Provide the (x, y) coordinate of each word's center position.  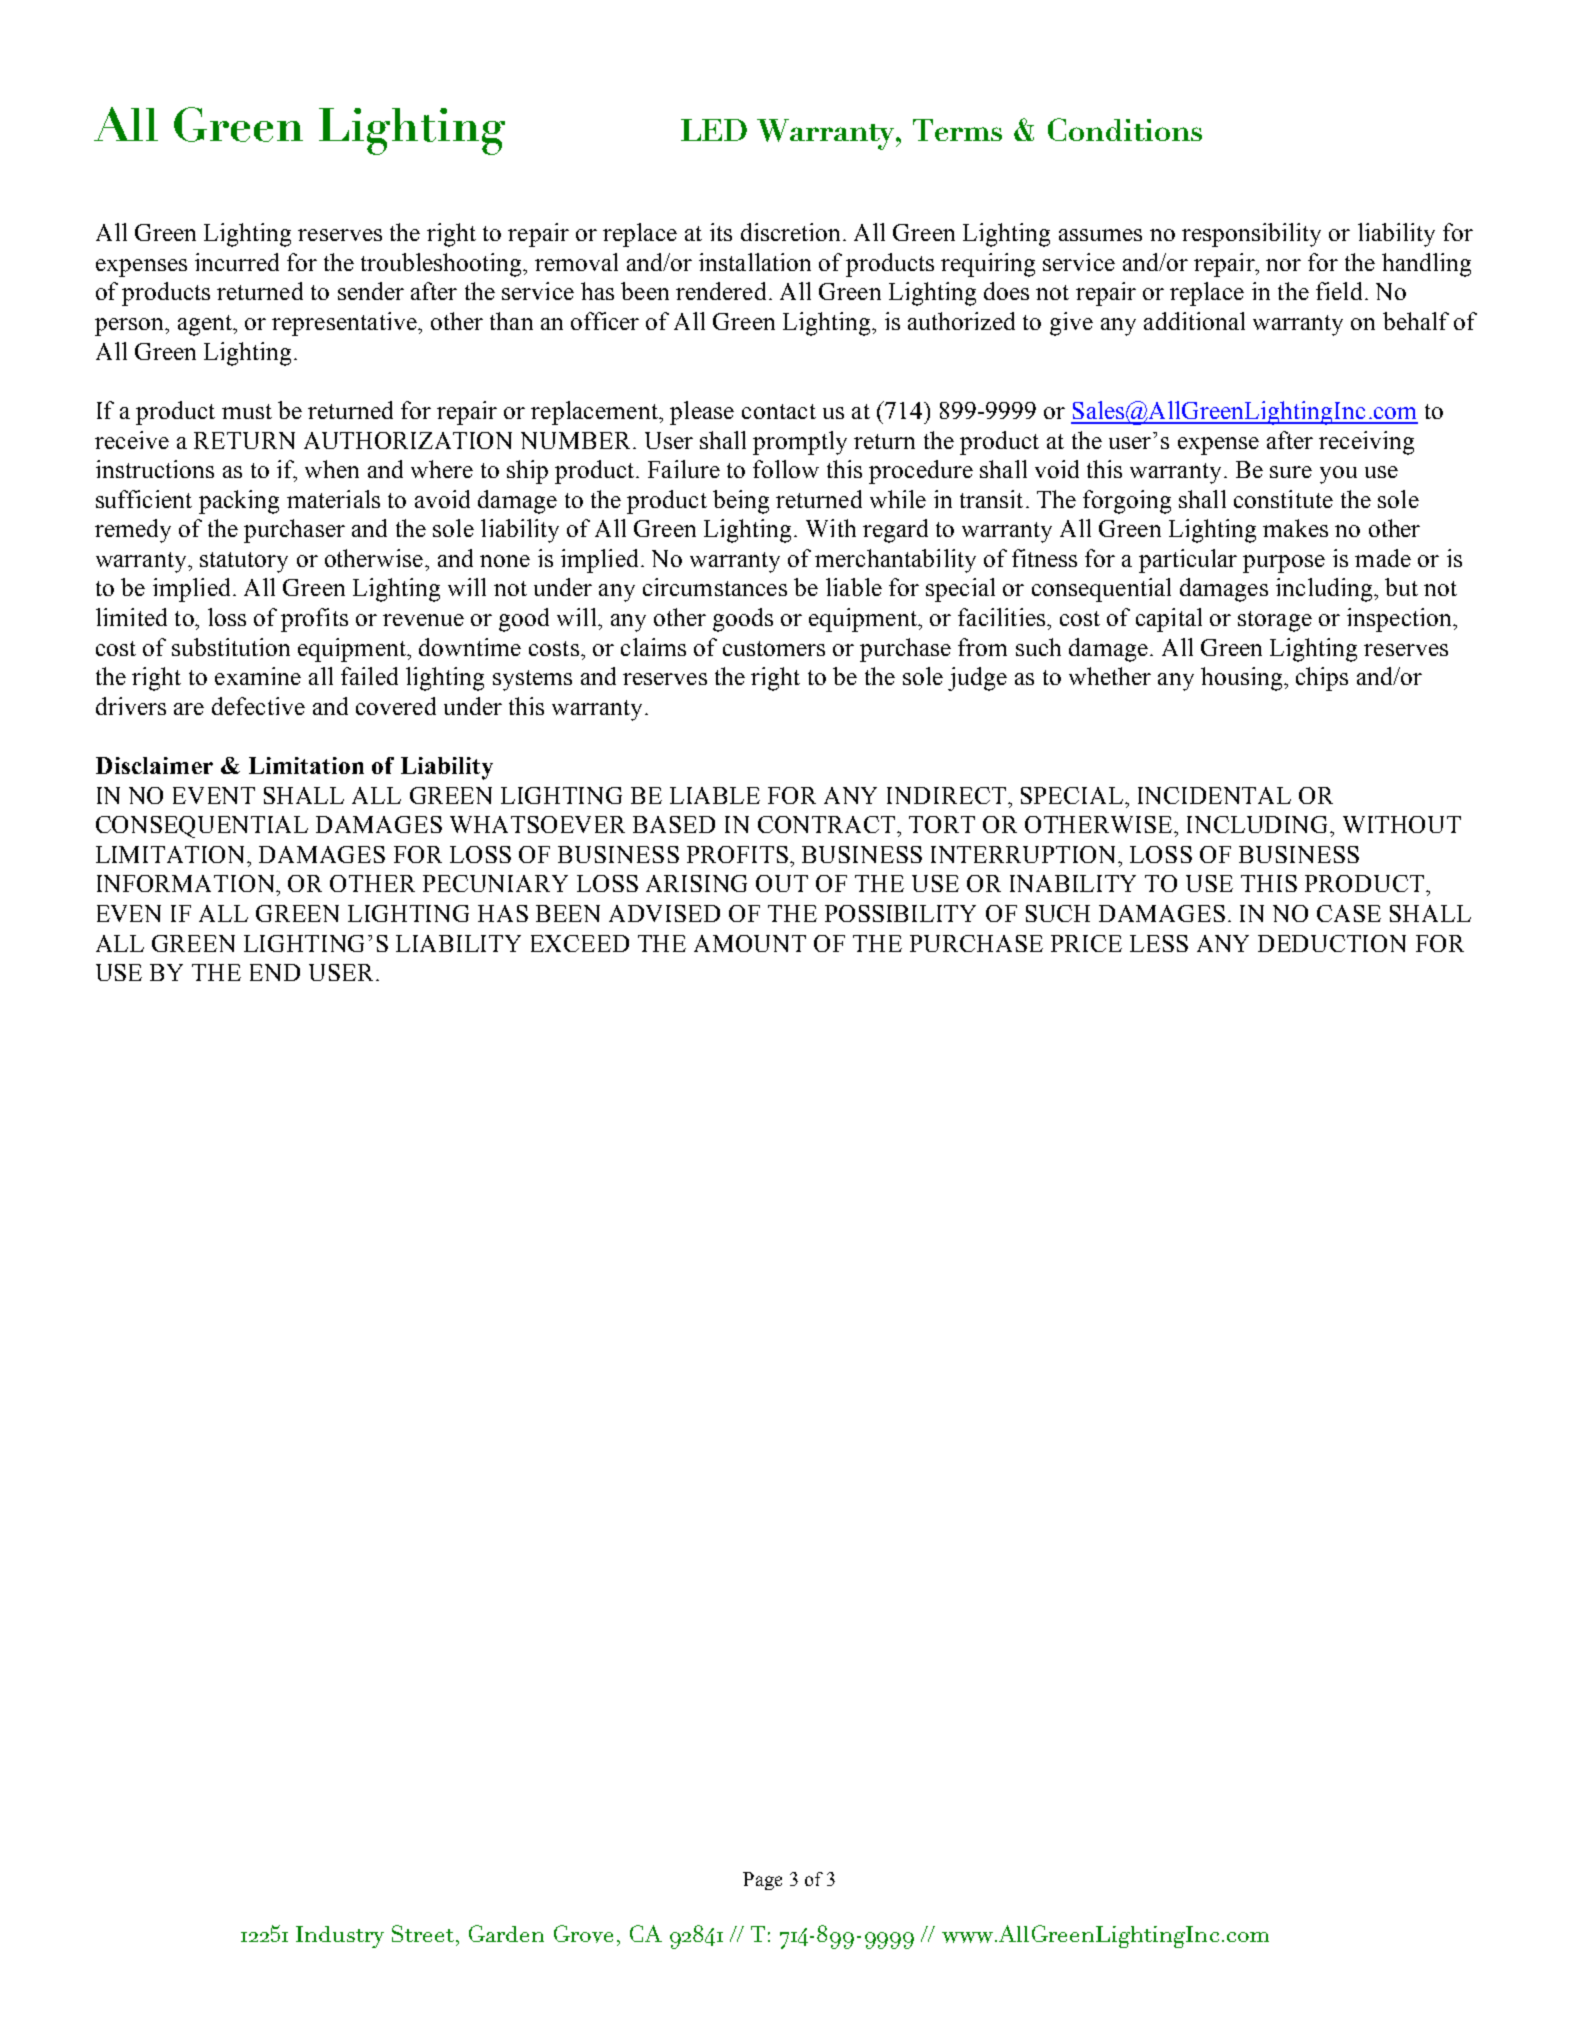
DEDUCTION (1332, 943)
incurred (237, 262)
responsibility (1251, 235)
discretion (790, 232)
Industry (340, 1937)
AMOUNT (750, 943)
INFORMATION (187, 883)
